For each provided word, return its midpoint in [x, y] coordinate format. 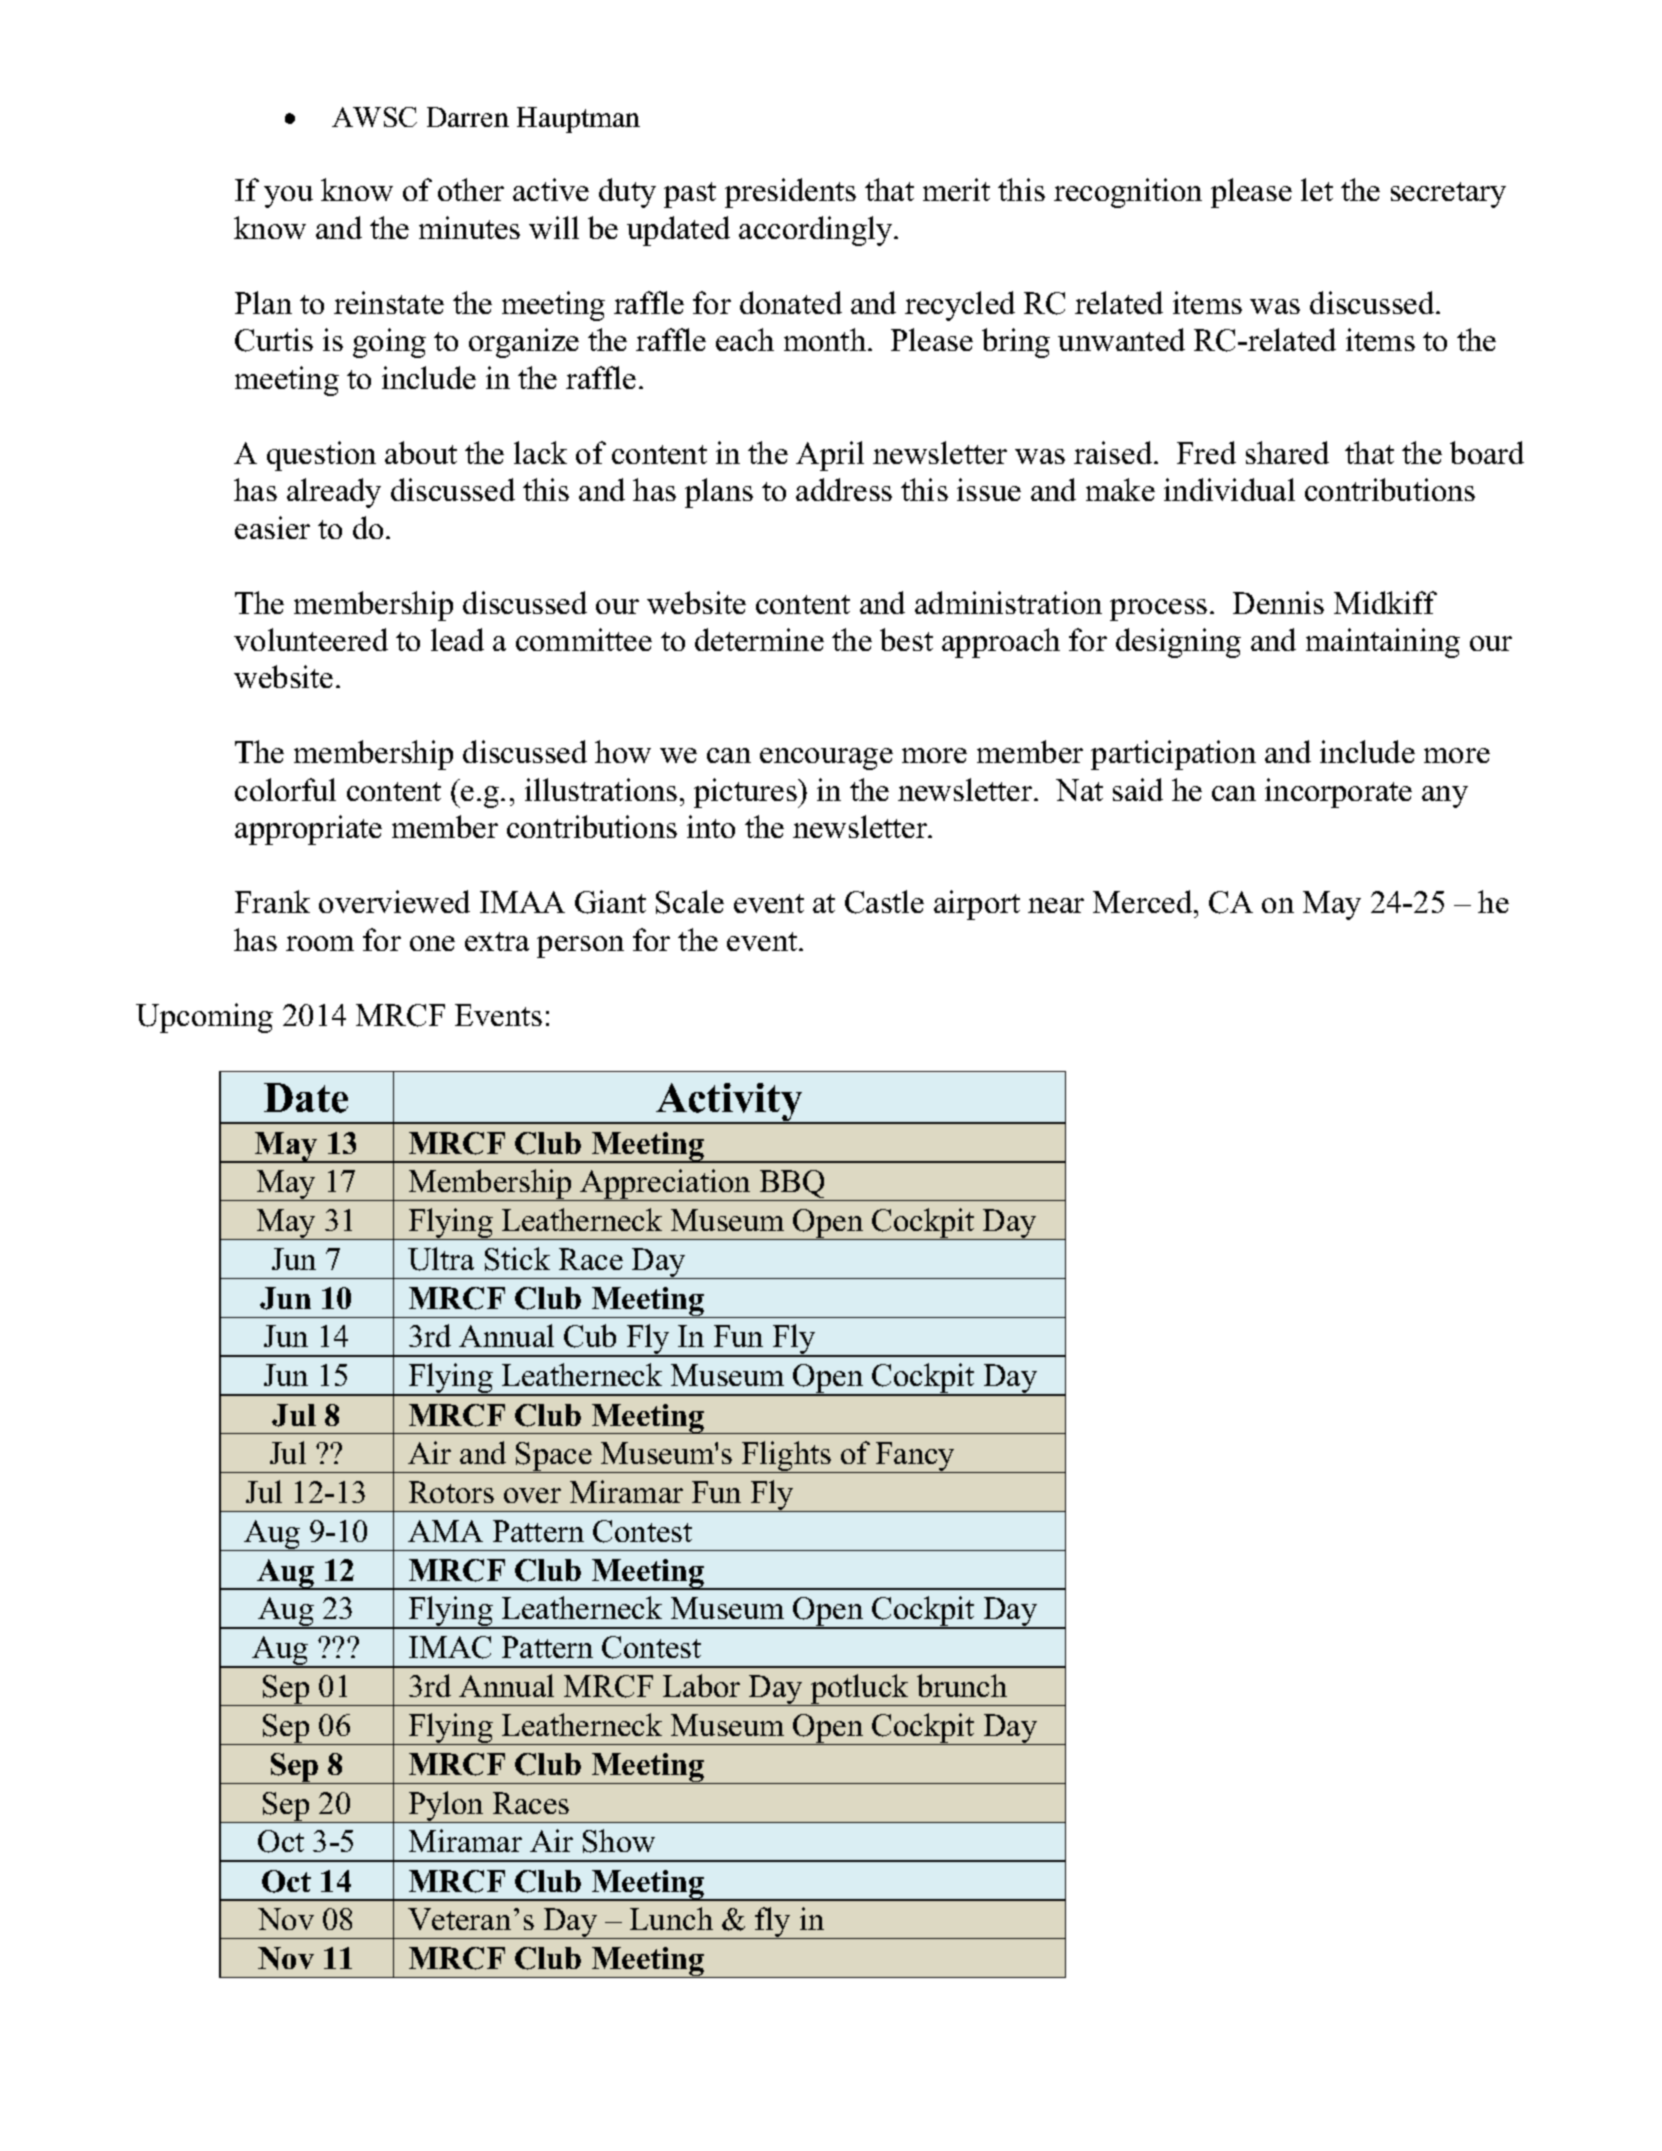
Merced [1144, 901]
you [288, 197]
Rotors [451, 1492]
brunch [962, 1685]
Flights [787, 1457]
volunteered [311, 639]
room [320, 943]
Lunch [671, 1918]
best [906, 639]
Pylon [446, 1807]
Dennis [1278, 602]
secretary [1448, 195]
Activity [729, 1103]
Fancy [916, 1457]
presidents [790, 193]
